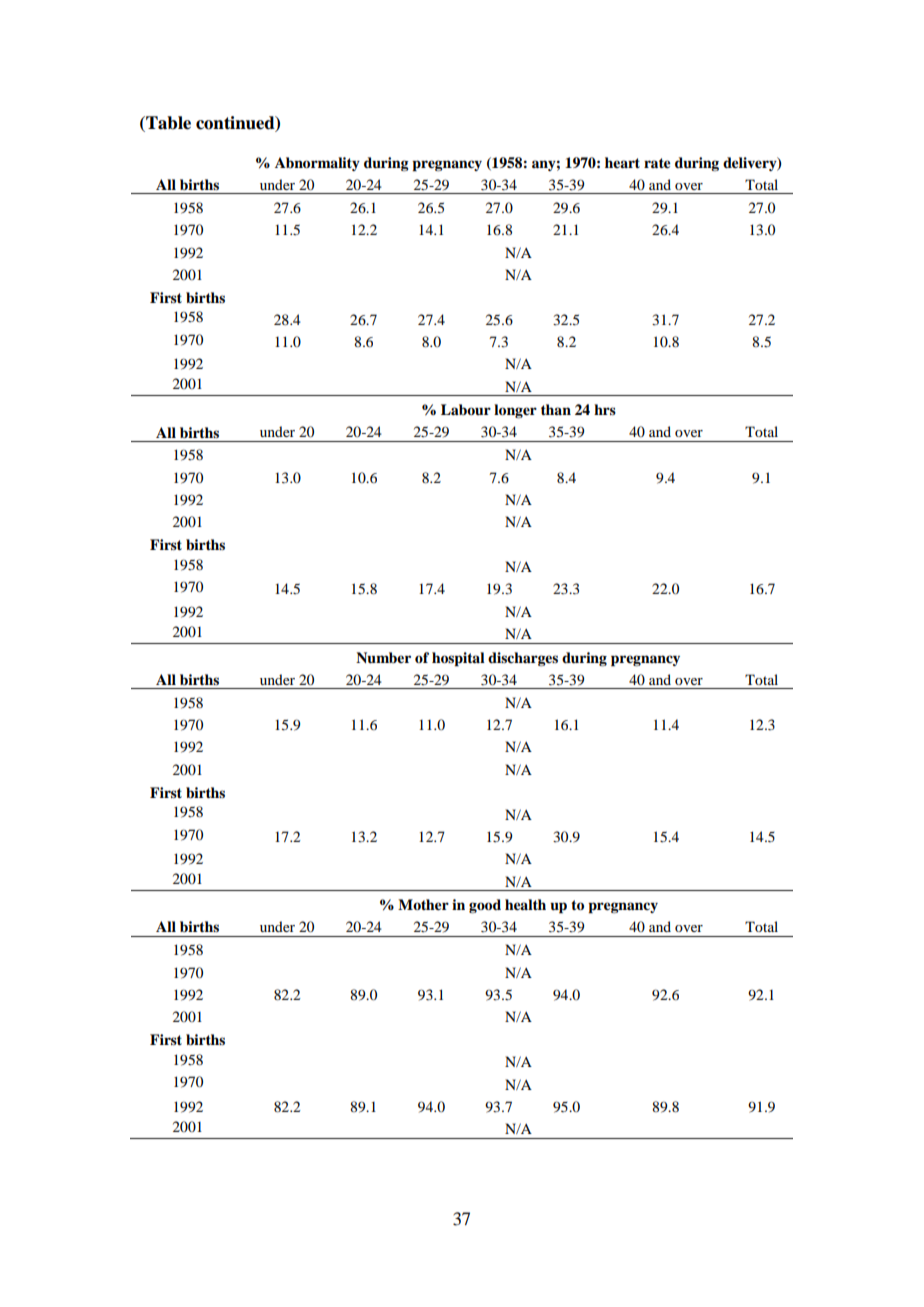  I want to click on Abnormality, so click(317, 164).
